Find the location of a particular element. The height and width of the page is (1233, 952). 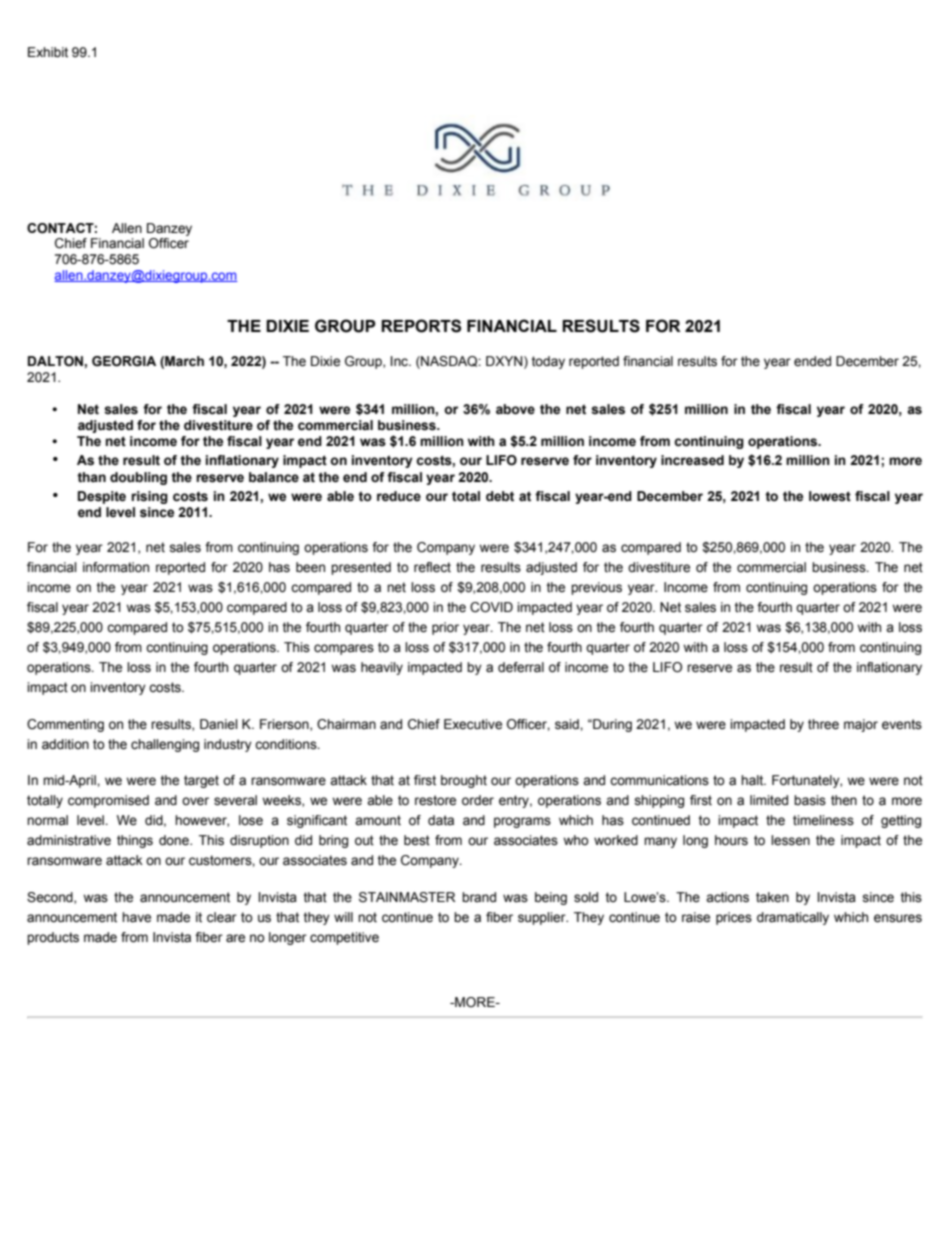

previous is located at coordinates (596, 588).
